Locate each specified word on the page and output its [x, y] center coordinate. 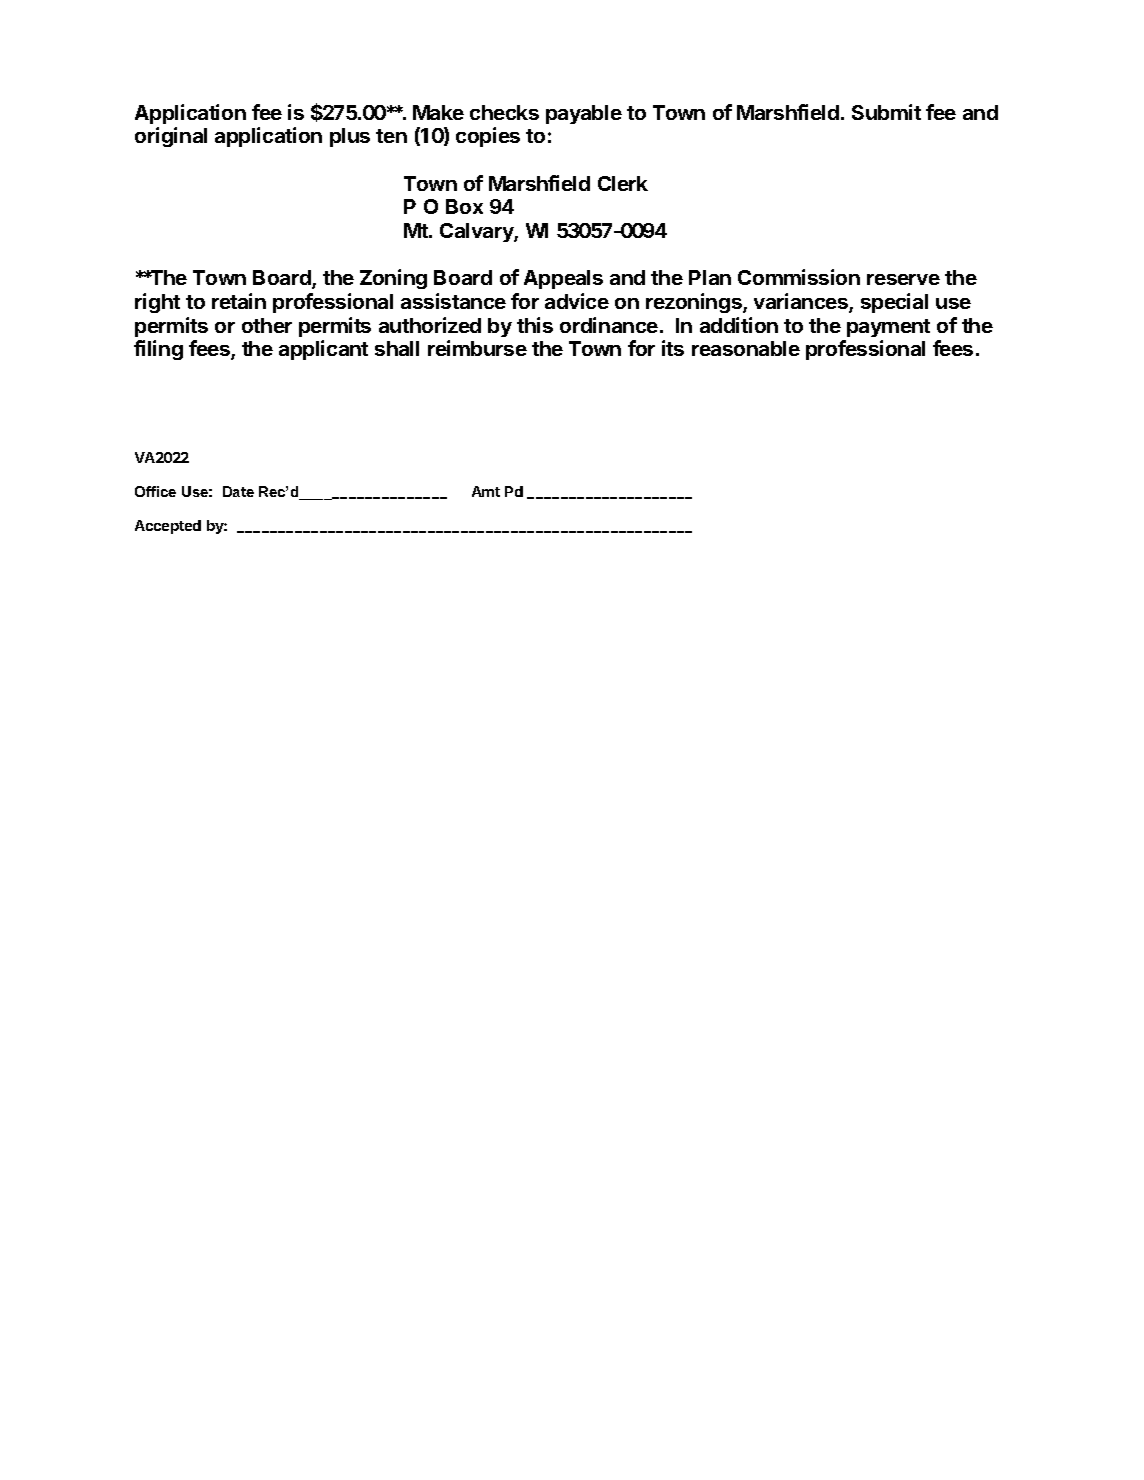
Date [238, 491]
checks [504, 112]
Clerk [623, 183]
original [171, 137]
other [267, 325]
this [535, 325]
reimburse [477, 348]
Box [464, 206]
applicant [323, 350]
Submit [886, 112]
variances [802, 302]
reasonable [746, 348]
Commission [799, 277]
